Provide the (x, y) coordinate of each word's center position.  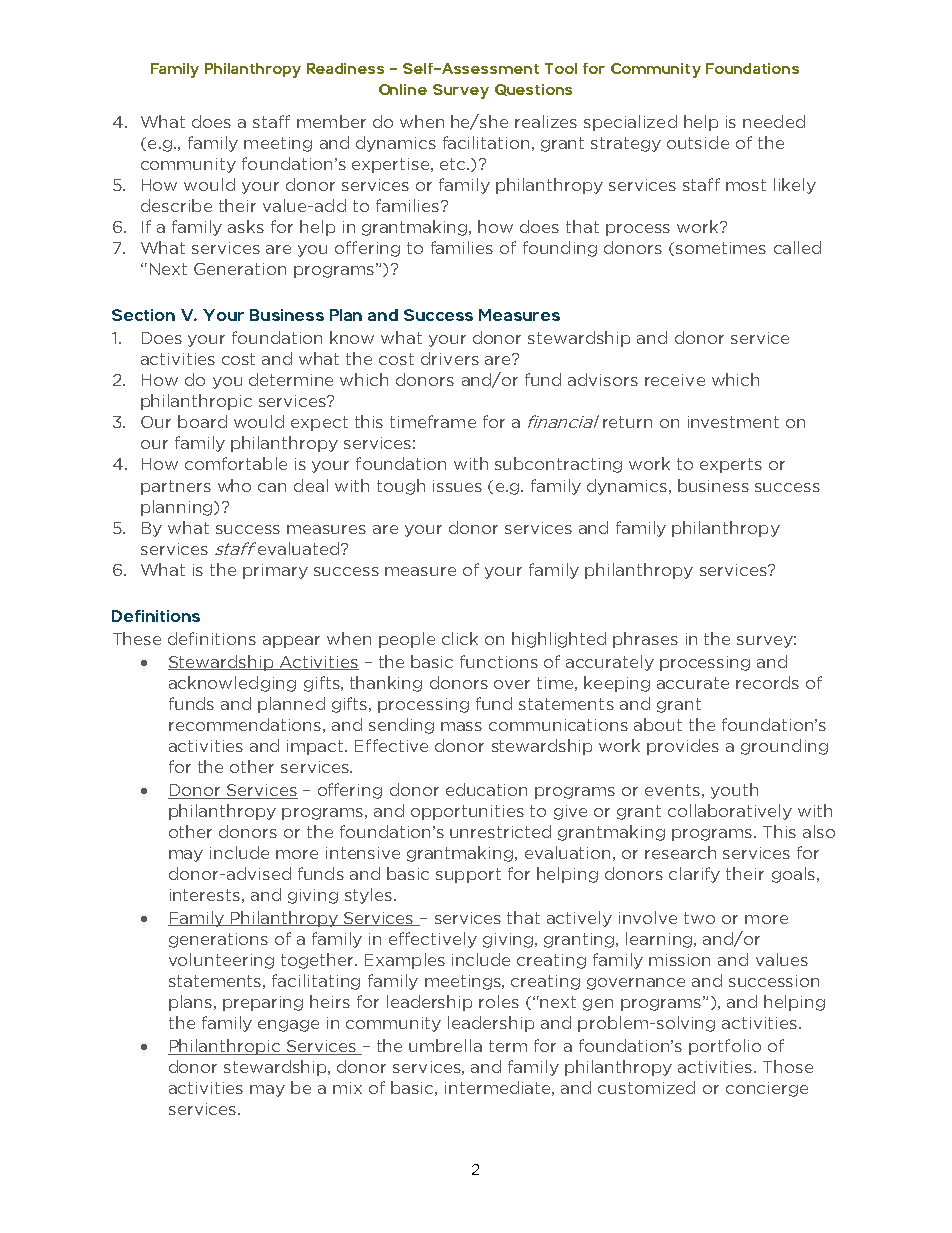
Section (143, 315)
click (460, 638)
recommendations (245, 724)
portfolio (725, 1047)
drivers (450, 358)
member (331, 121)
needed (774, 121)
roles (499, 1001)
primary (275, 571)
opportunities (467, 812)
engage (288, 1026)
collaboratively (730, 812)
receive (675, 380)
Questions (533, 90)
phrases (645, 640)
